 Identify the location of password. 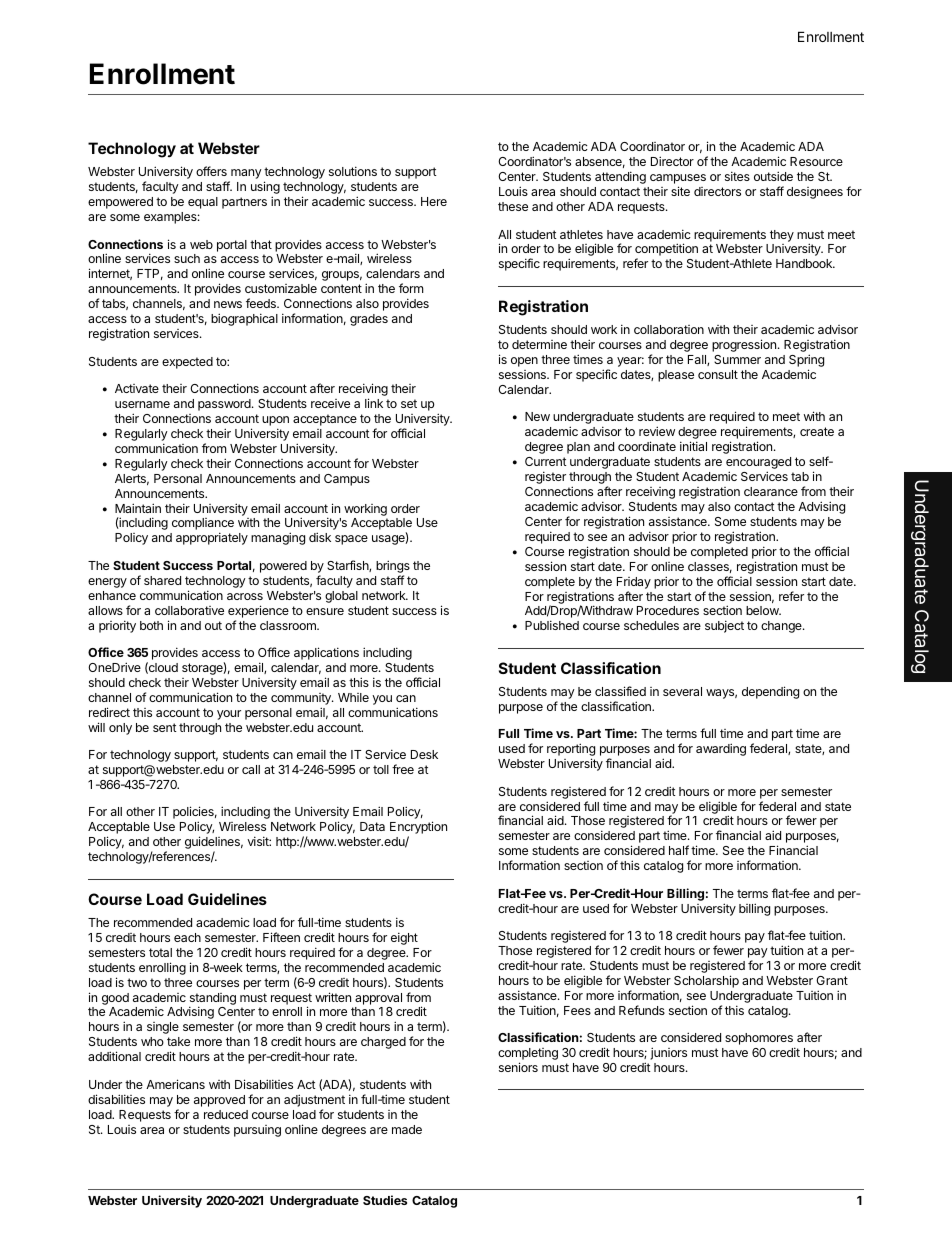
(225, 405).
